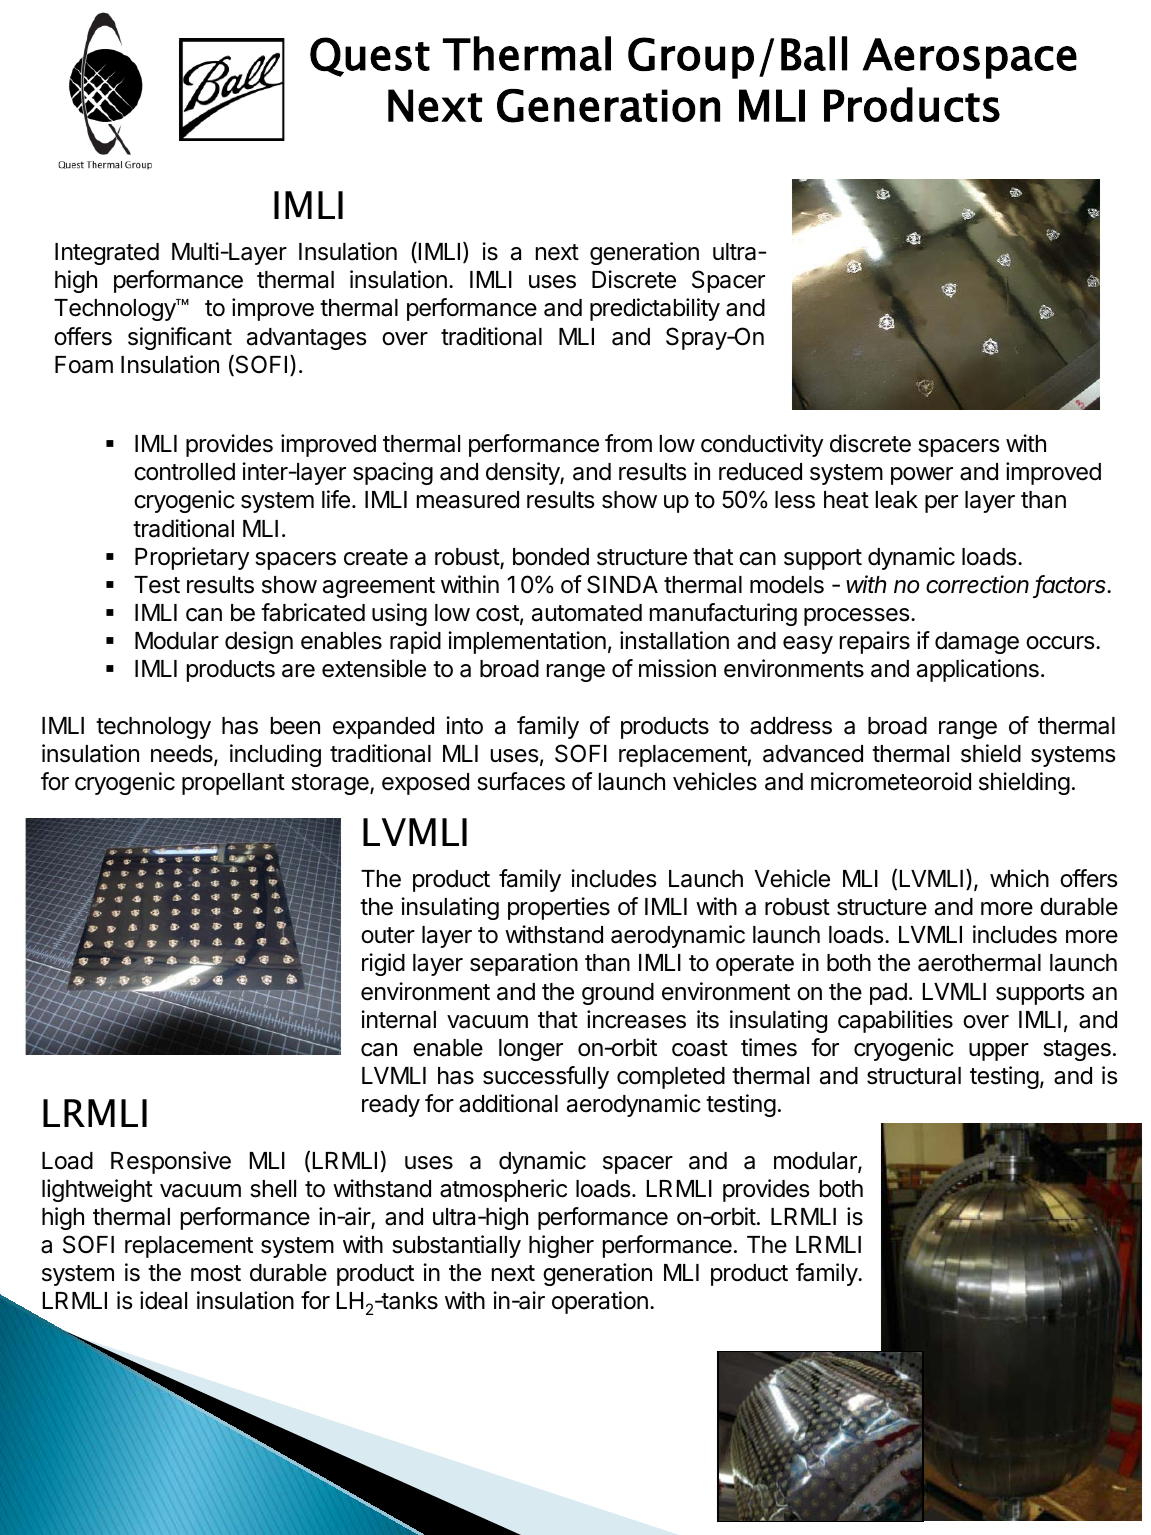 The width and height of the page is (1151, 1535). I want to click on Aerospace, so click(970, 58).
